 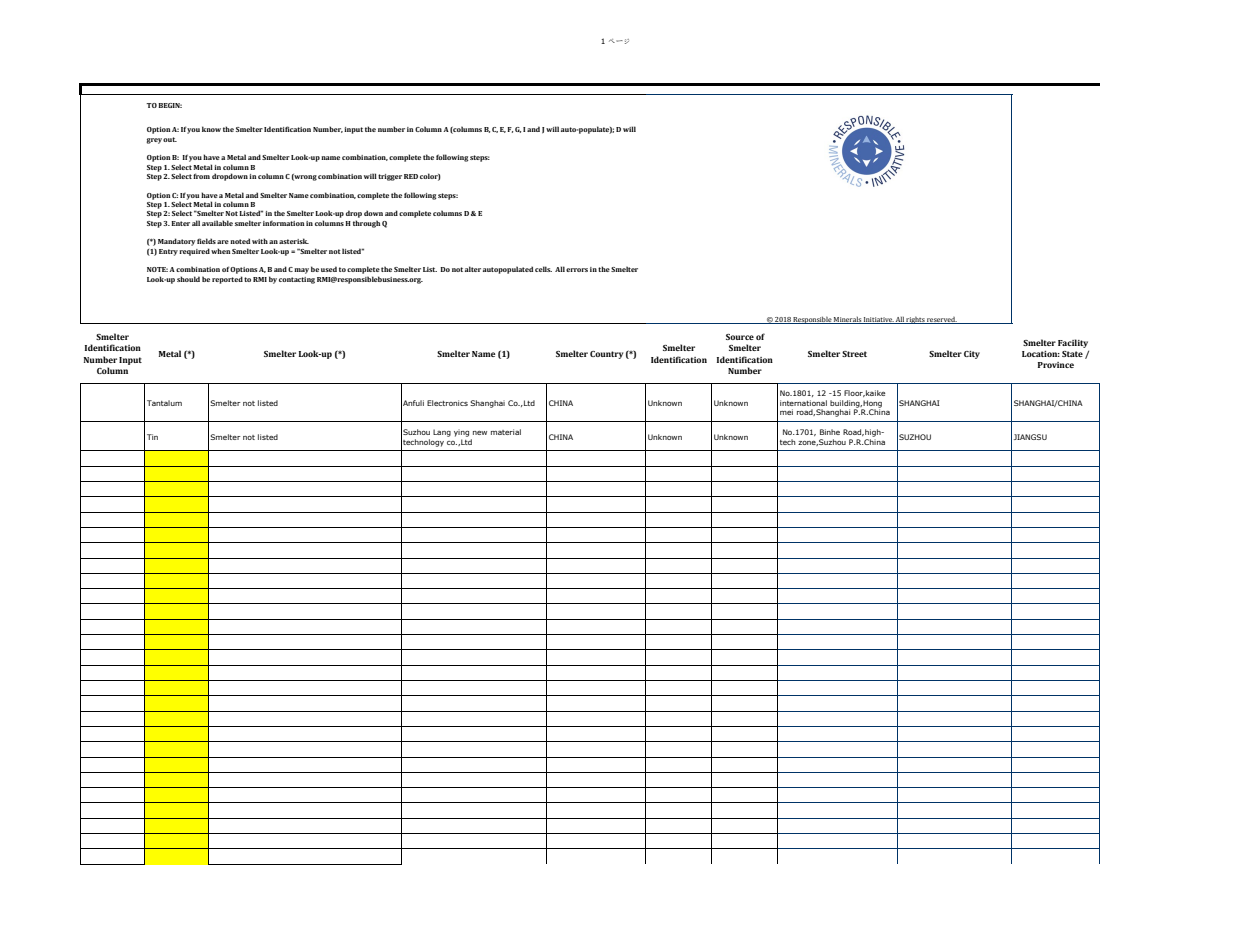 What do you see at coordinates (506, 432) in the document?
I see `material` at bounding box center [506, 432].
